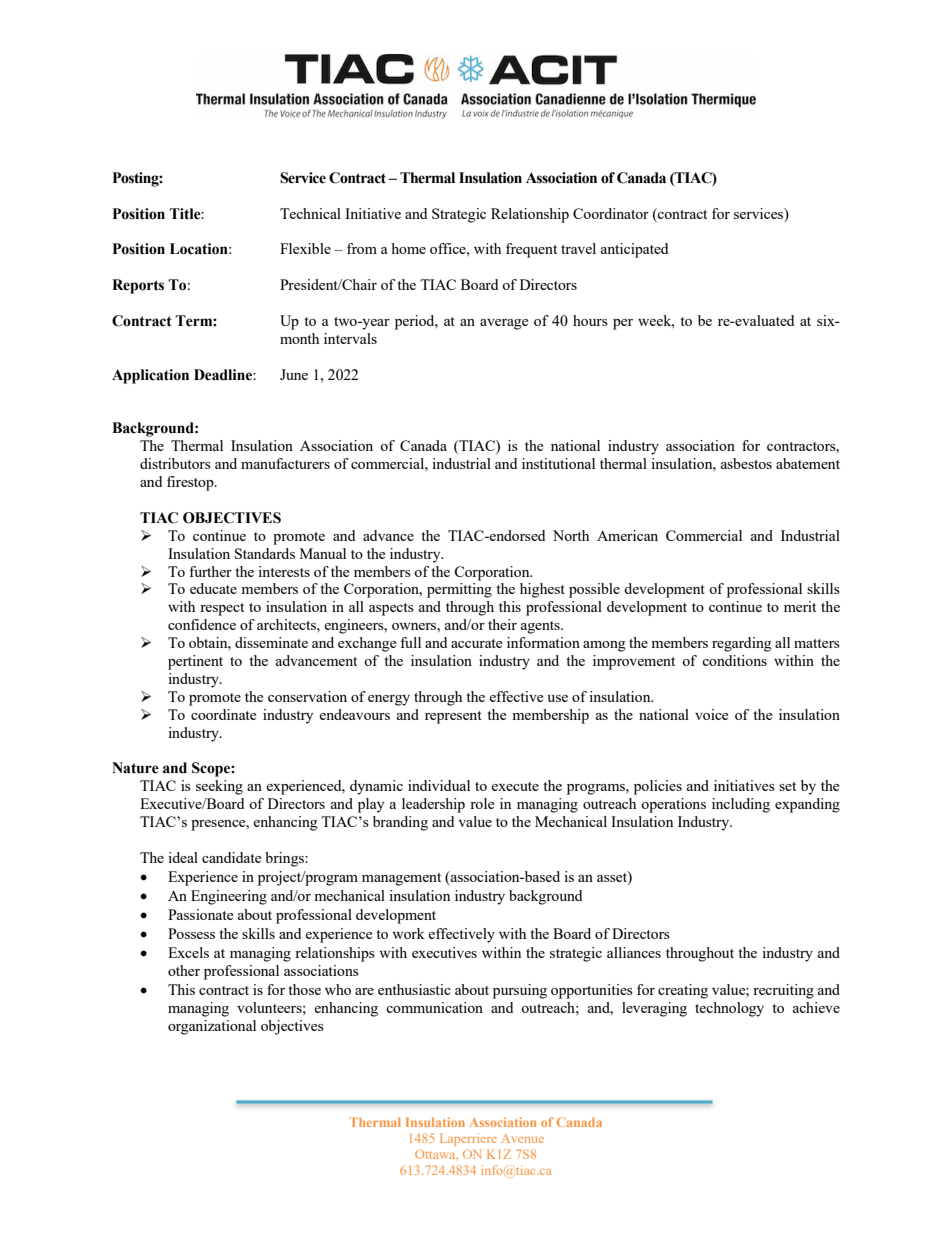 The height and width of the document is (1233, 952). What do you see at coordinates (729, 1009) in the document?
I see `technology` at bounding box center [729, 1009].
